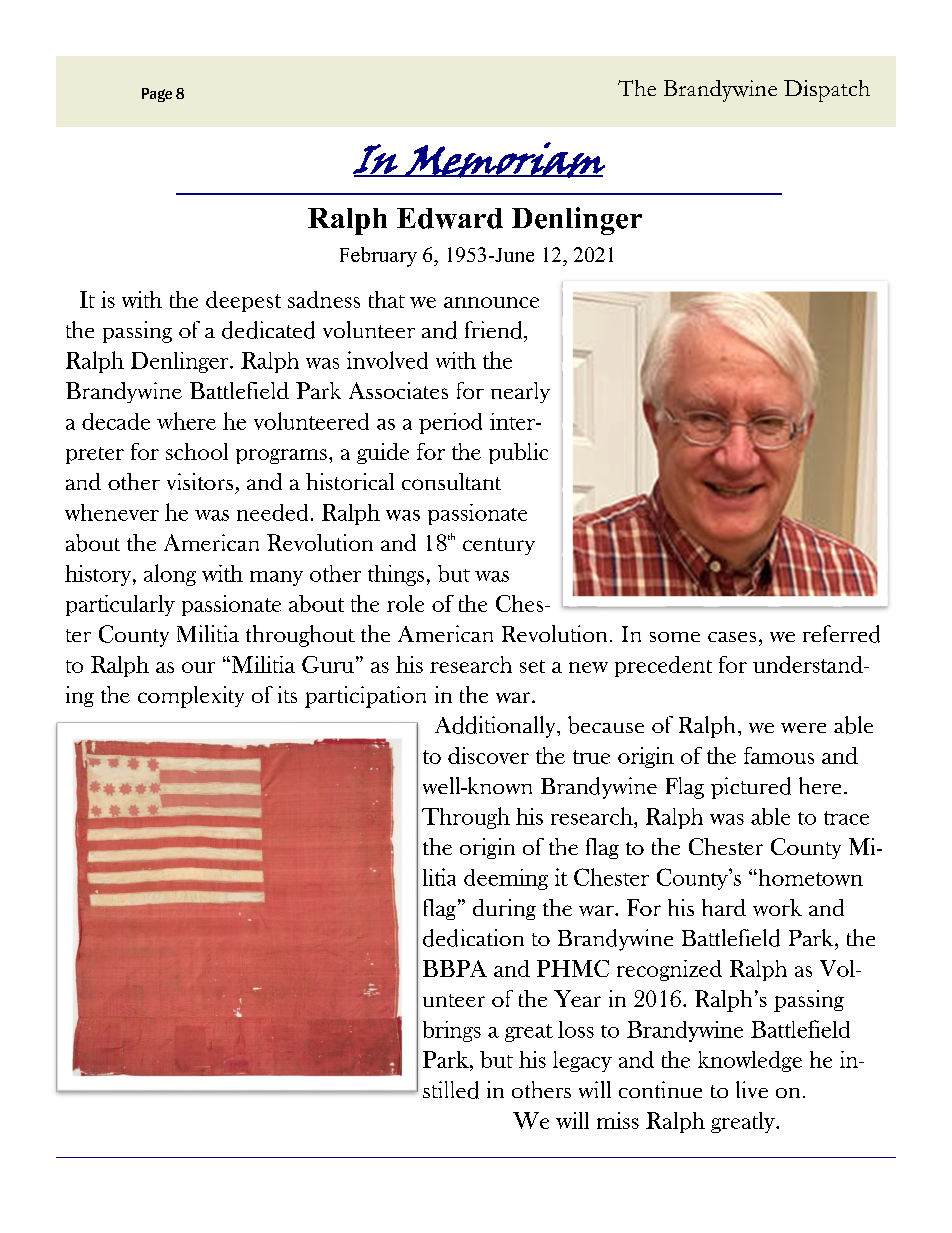 This page has width=952, height=1233. What do you see at coordinates (752, 1089) in the page?
I see `live` at bounding box center [752, 1089].
